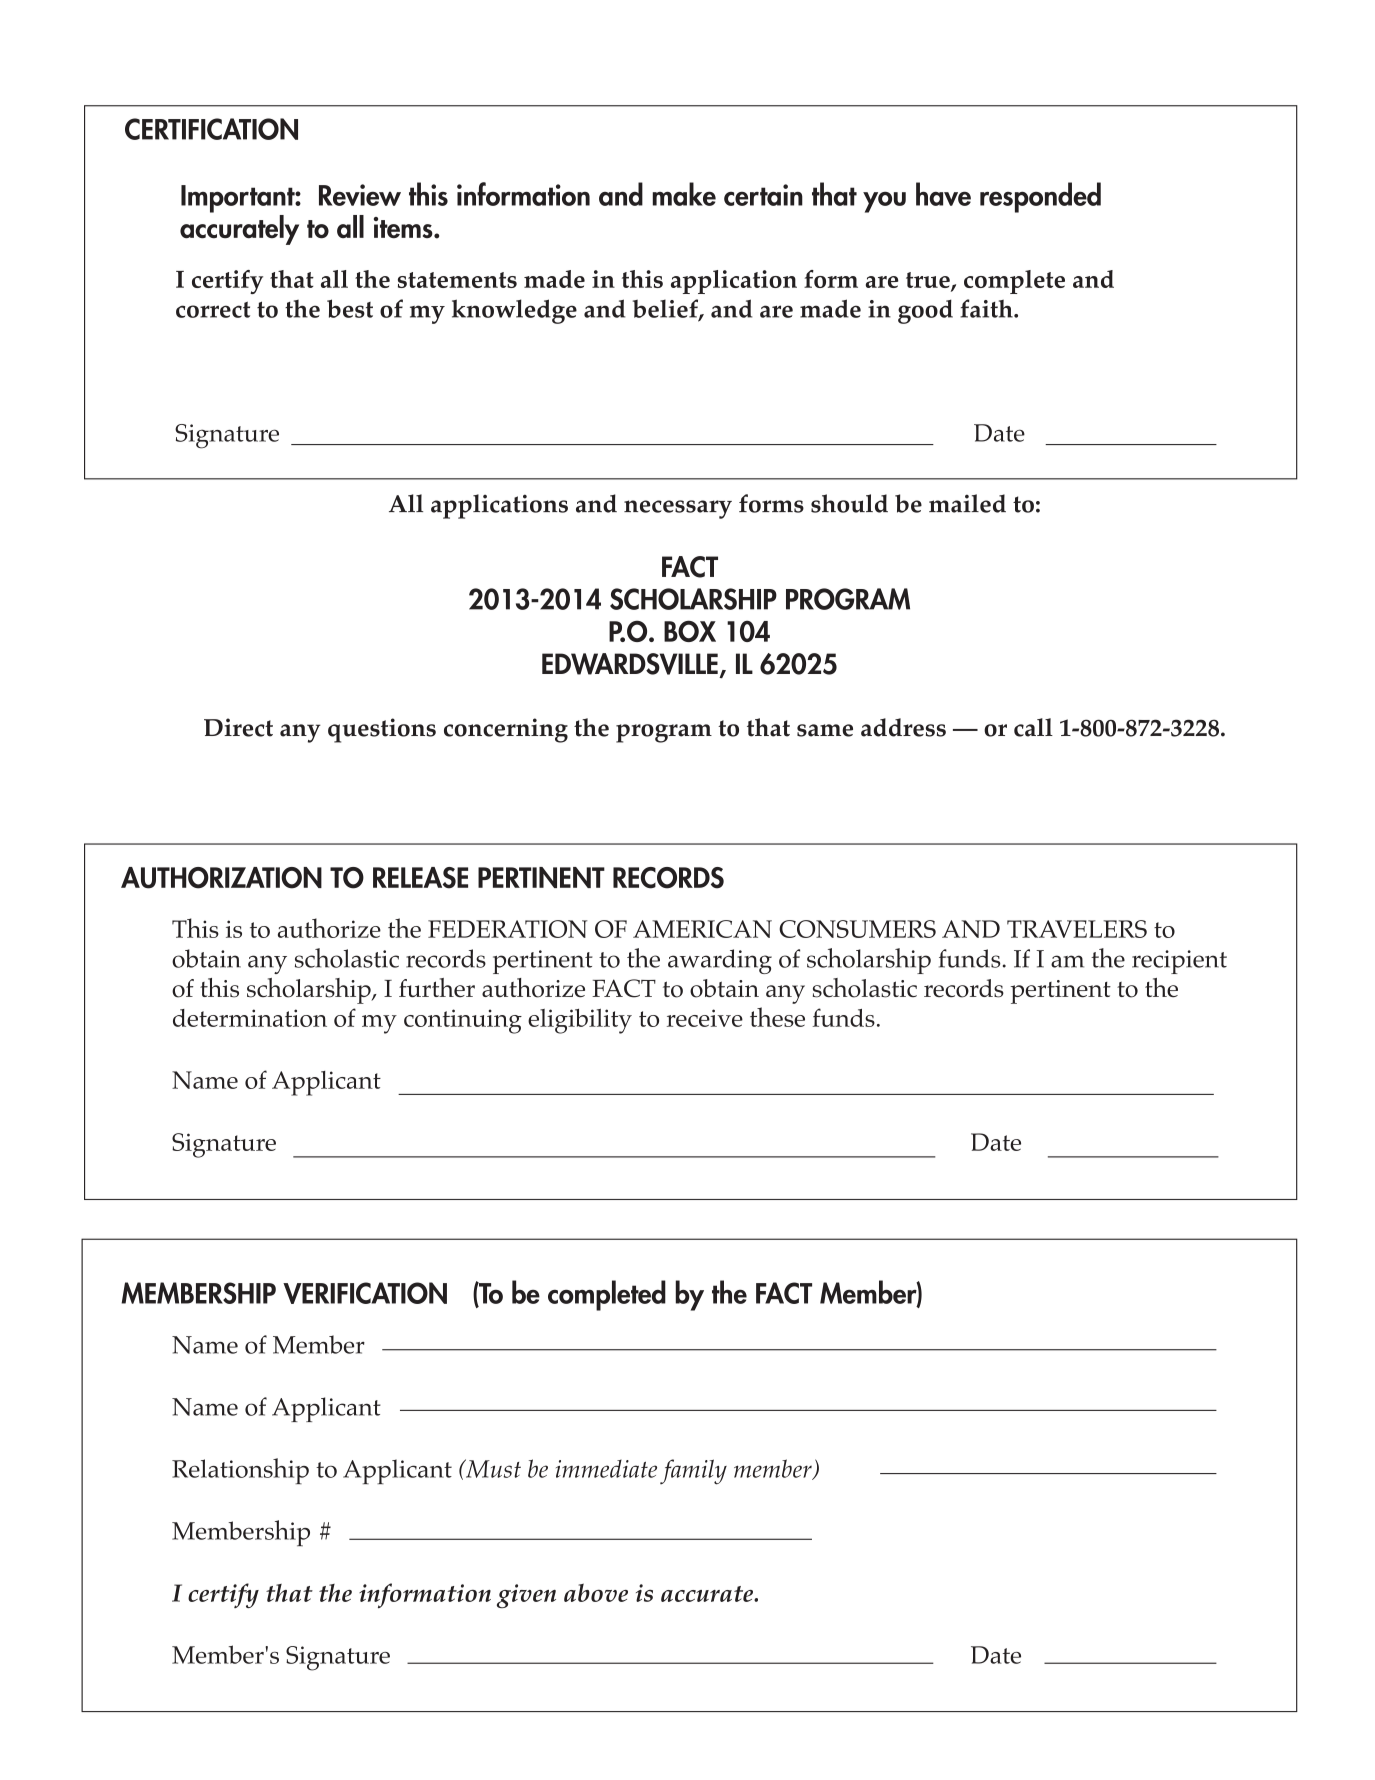 The height and width of the screenshot is (1780, 1375). I want to click on TRAVELERS, so click(1077, 929).
